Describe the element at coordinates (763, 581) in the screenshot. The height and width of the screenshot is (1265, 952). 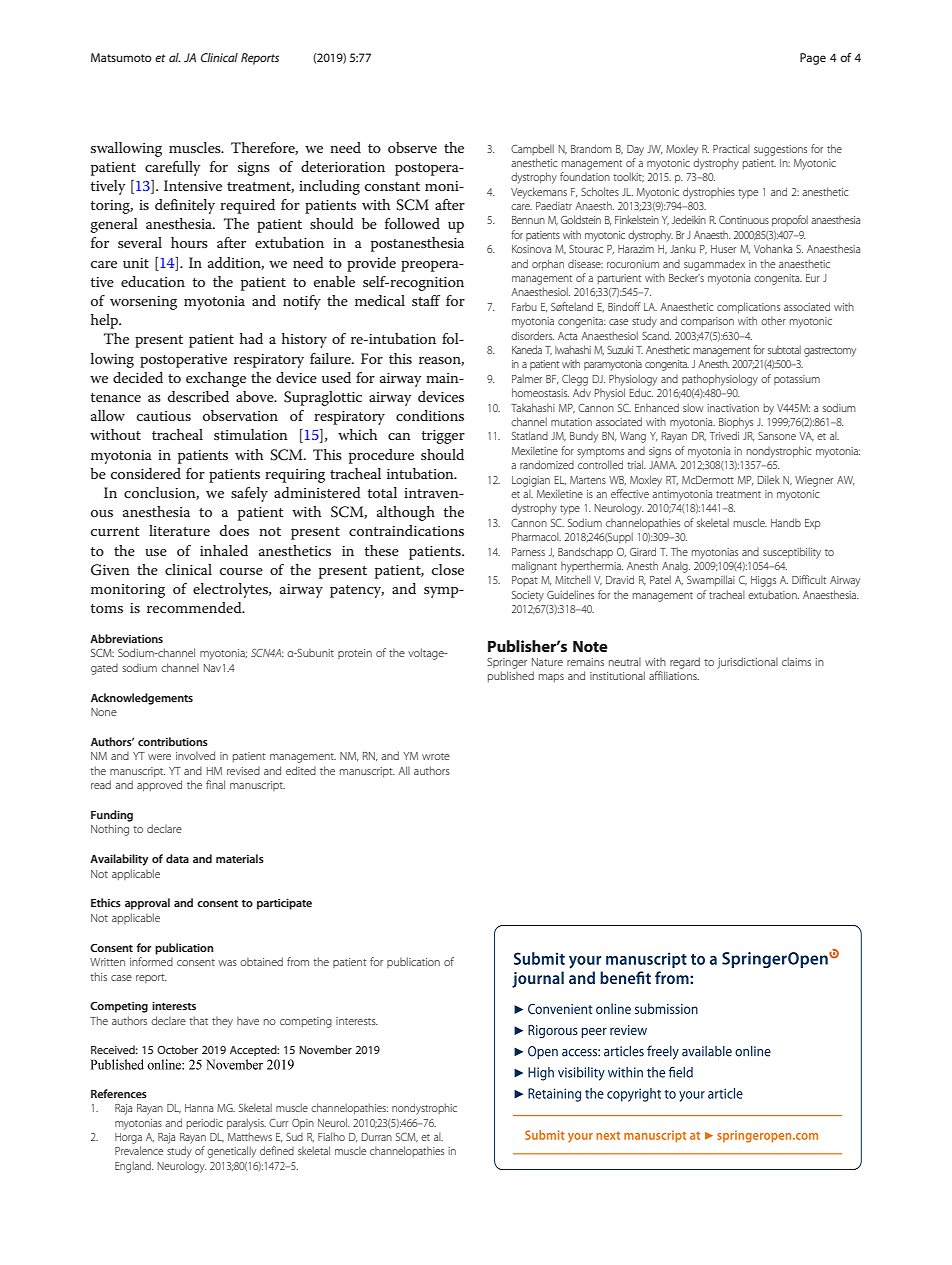
I see `Higgs` at that location.
